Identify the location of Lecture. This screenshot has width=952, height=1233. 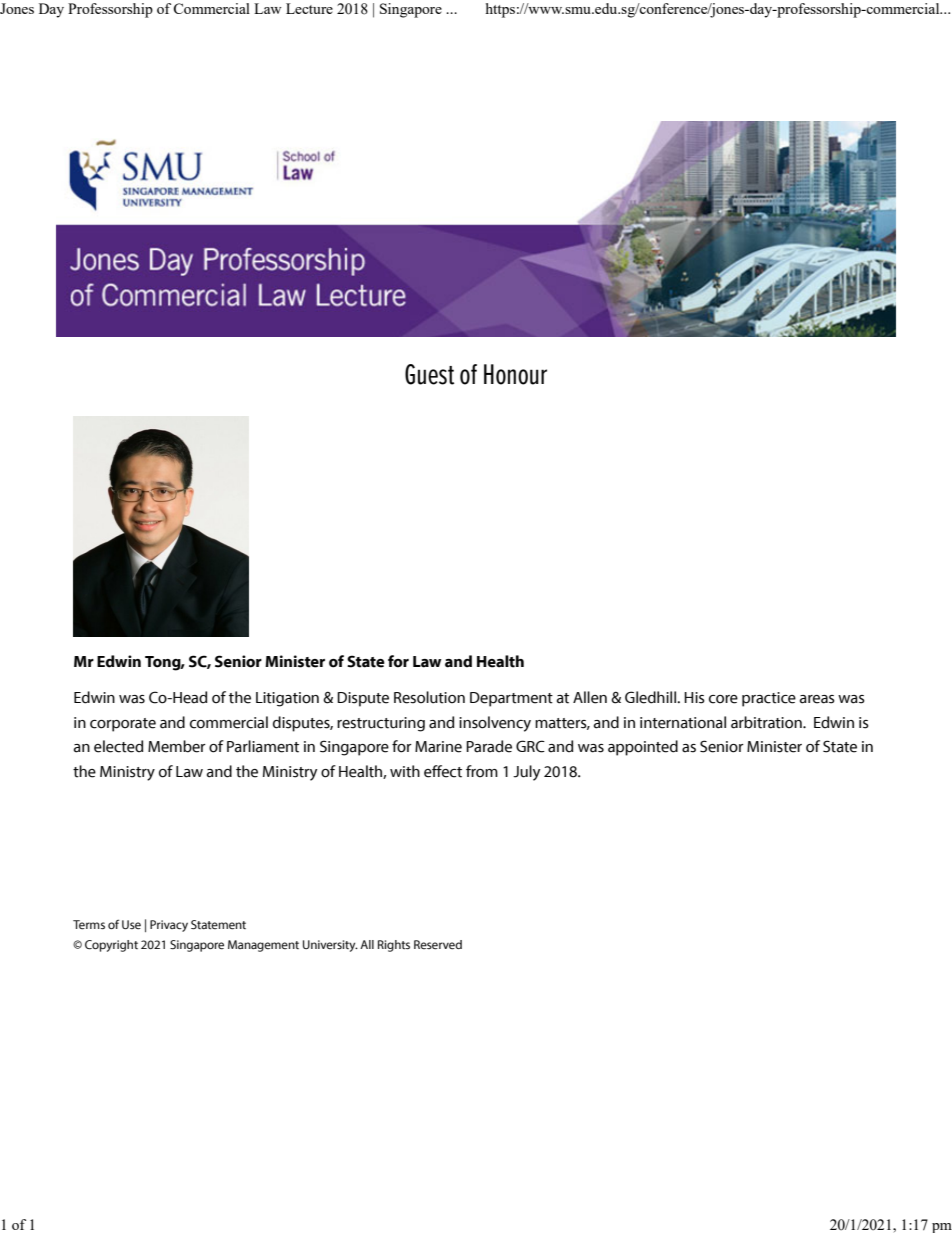
(309, 8).
